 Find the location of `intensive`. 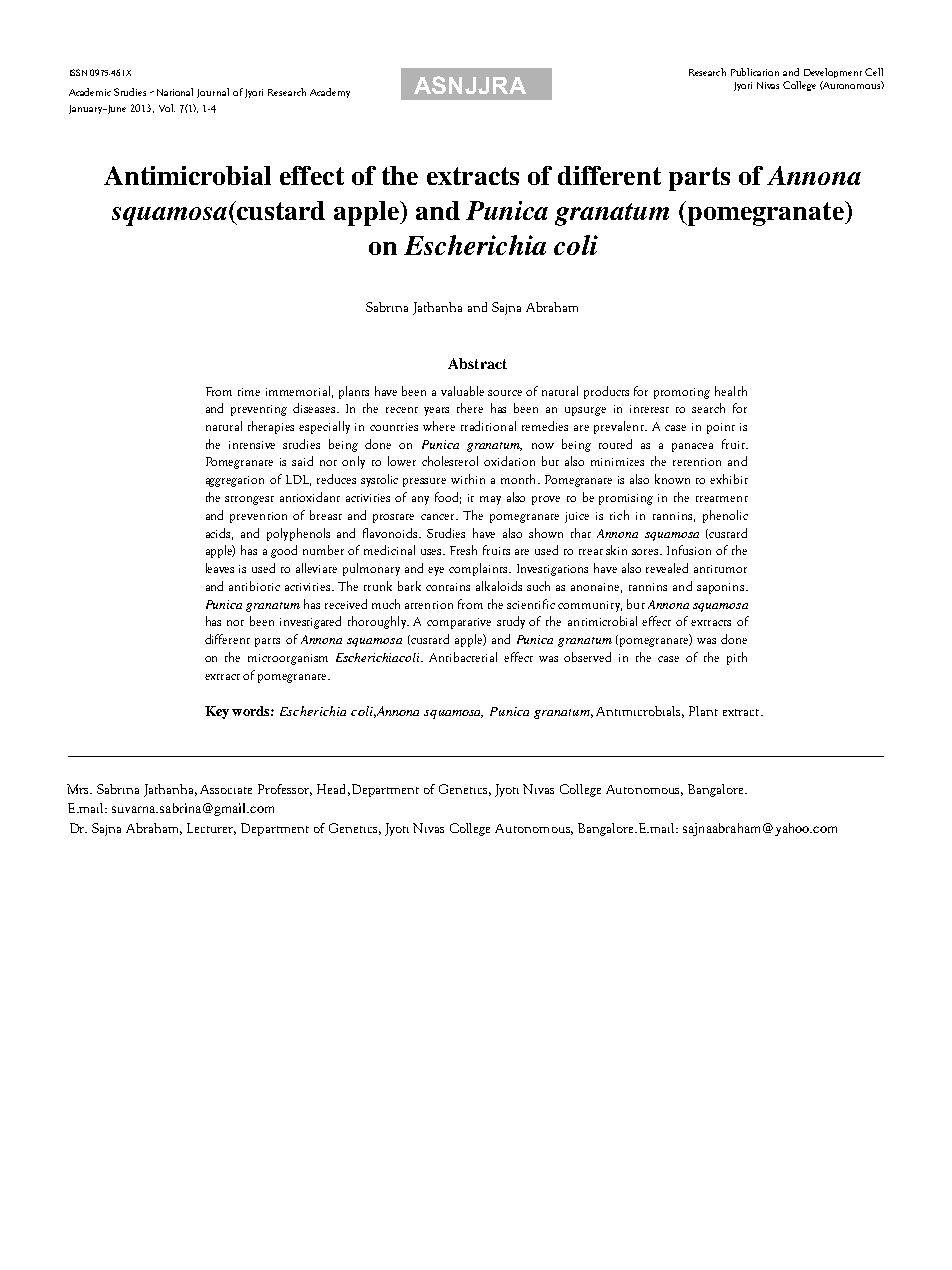

intensive is located at coordinates (252, 445).
